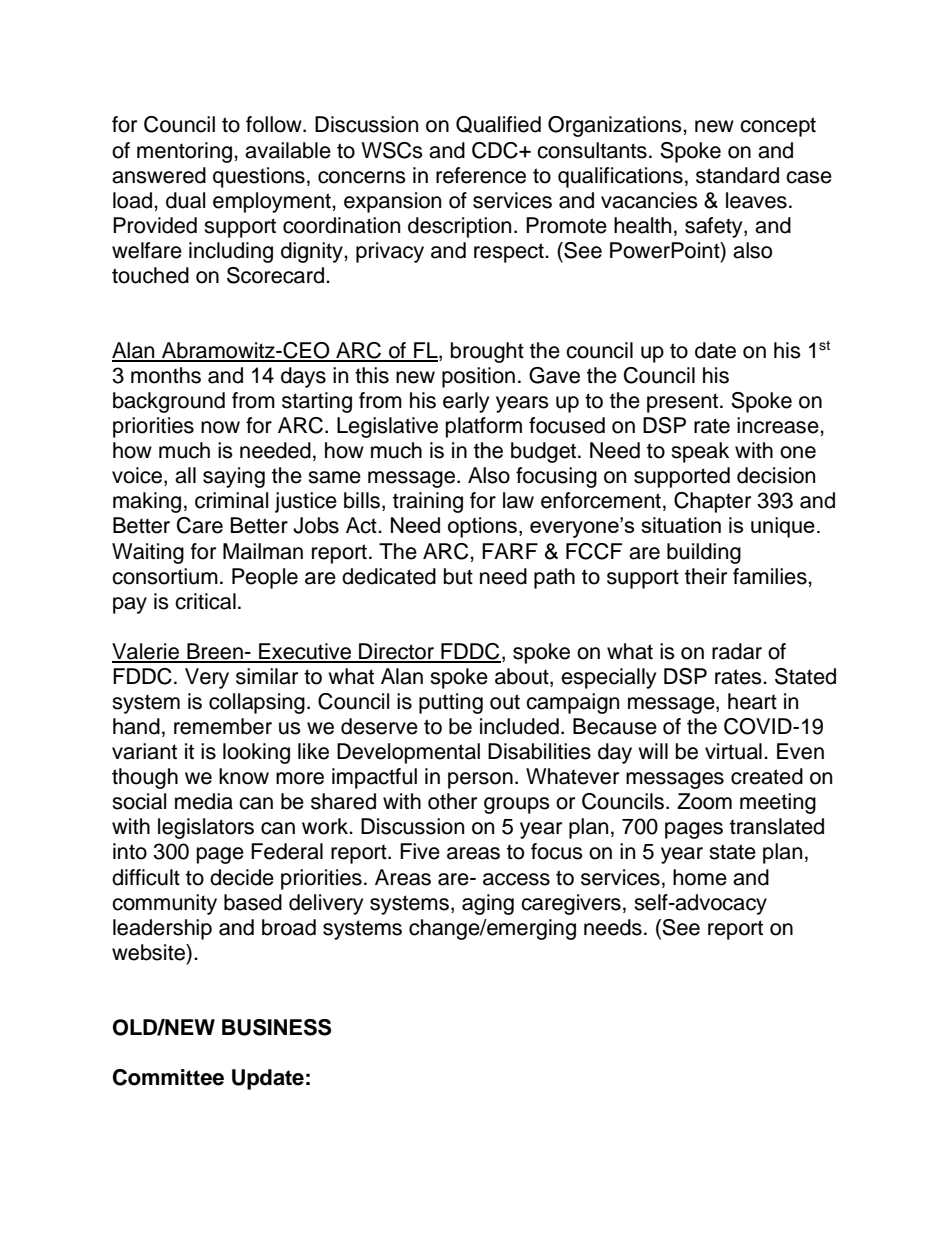 This image has width=952, height=1233. What do you see at coordinates (458, 576) in the image?
I see `but` at bounding box center [458, 576].
